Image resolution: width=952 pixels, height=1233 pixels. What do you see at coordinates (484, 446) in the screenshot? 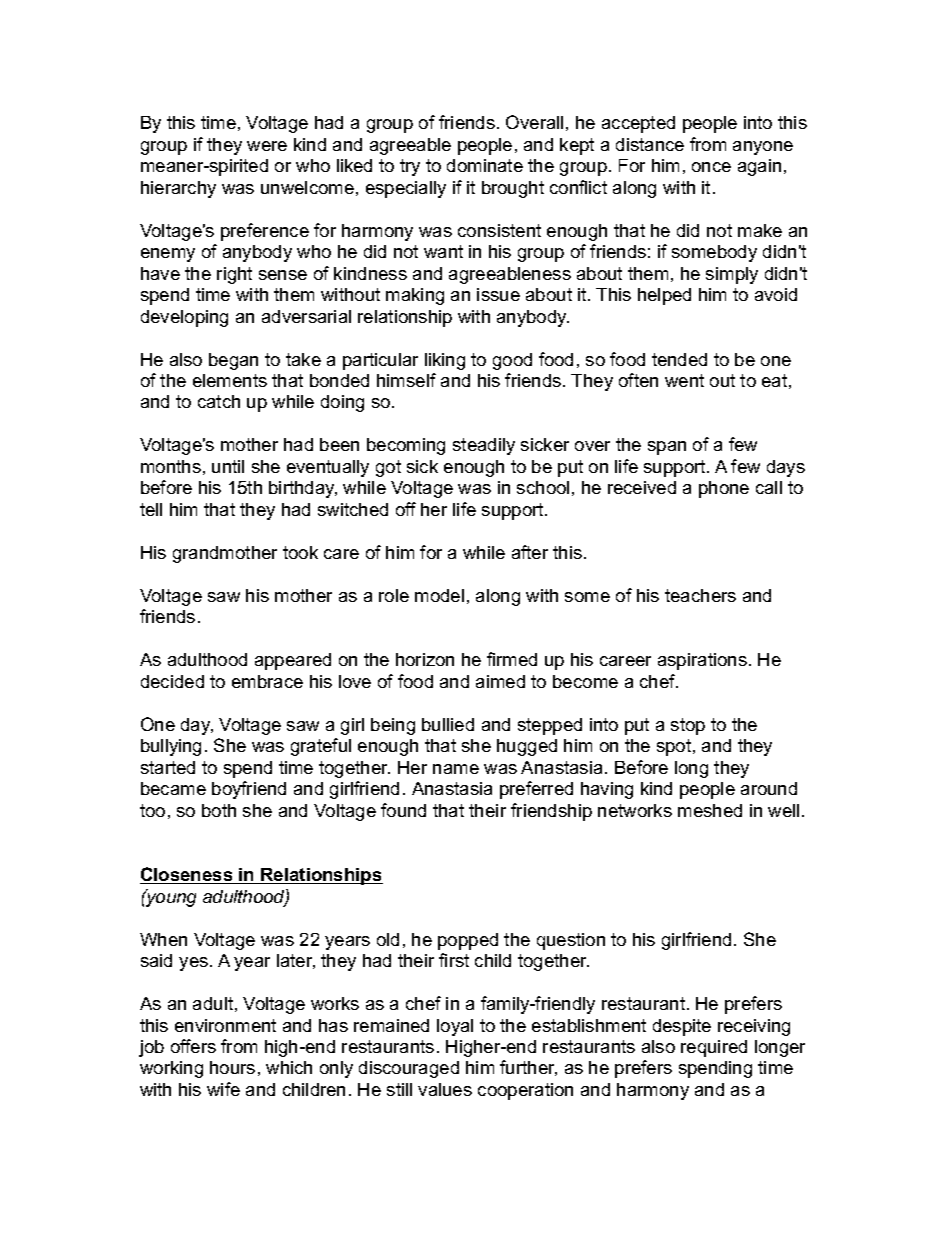
I see `steadily` at bounding box center [484, 446].
